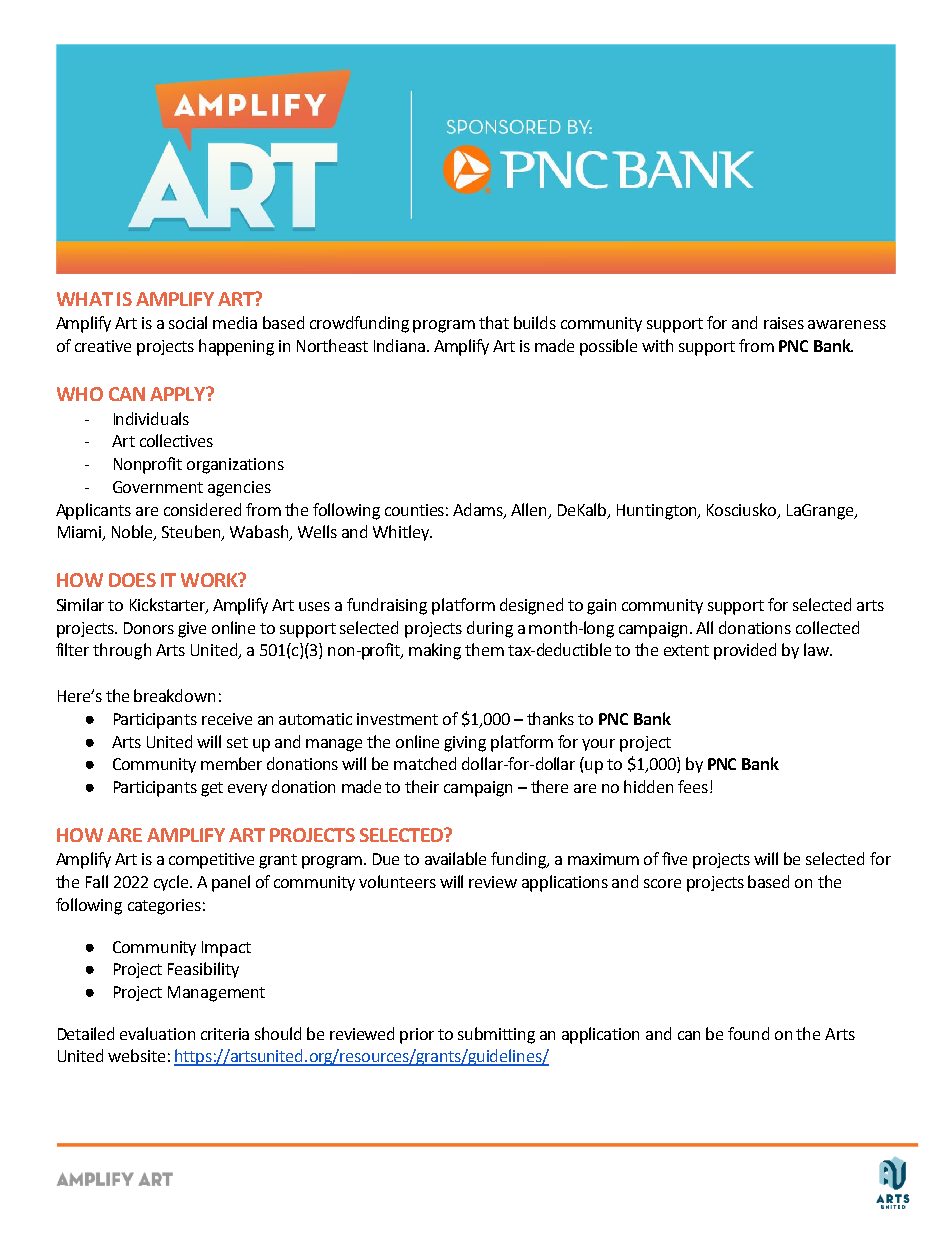 The height and width of the page is (1233, 952). I want to click on Whitley, so click(402, 533).
